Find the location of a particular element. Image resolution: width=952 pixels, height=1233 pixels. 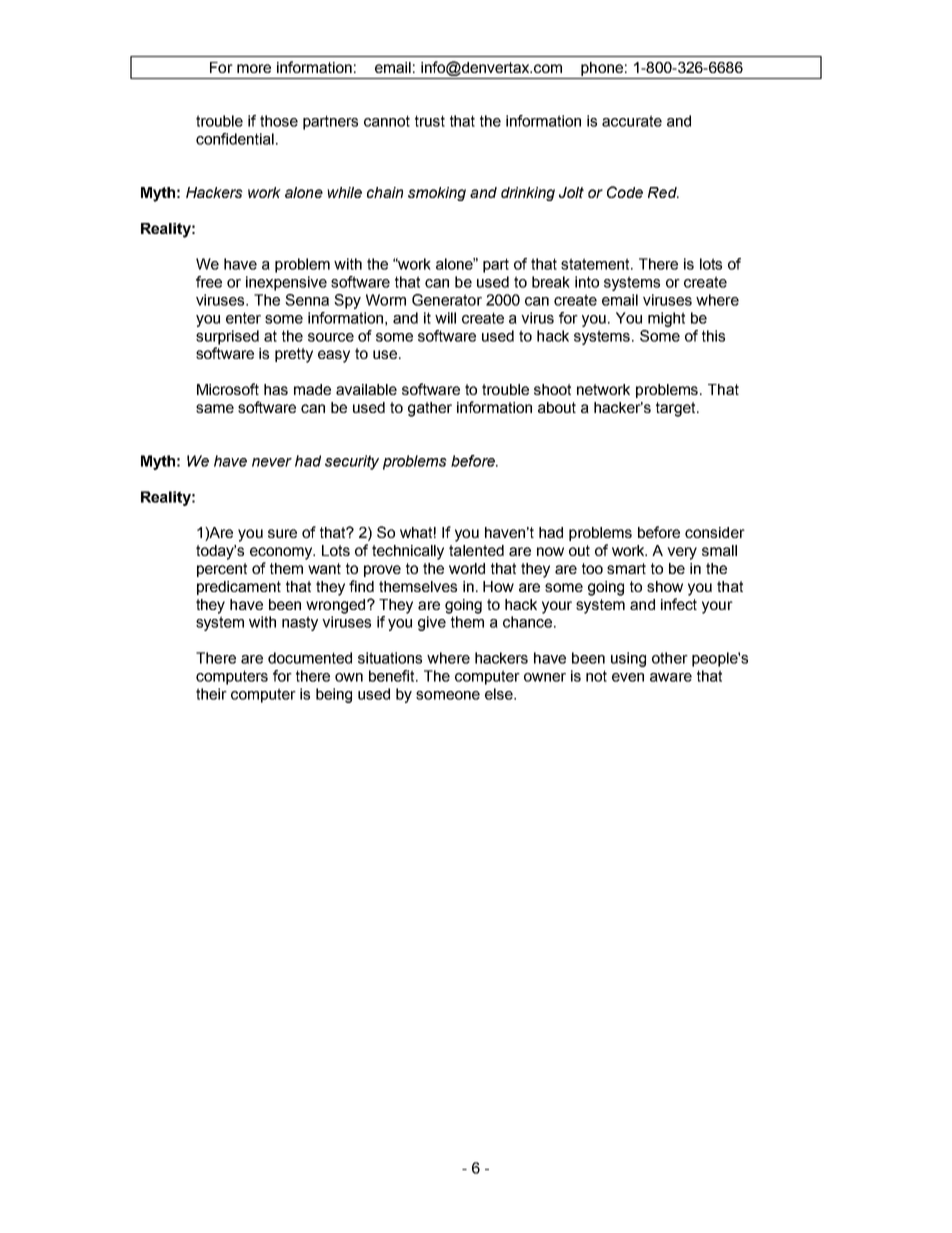

more is located at coordinates (254, 68).
